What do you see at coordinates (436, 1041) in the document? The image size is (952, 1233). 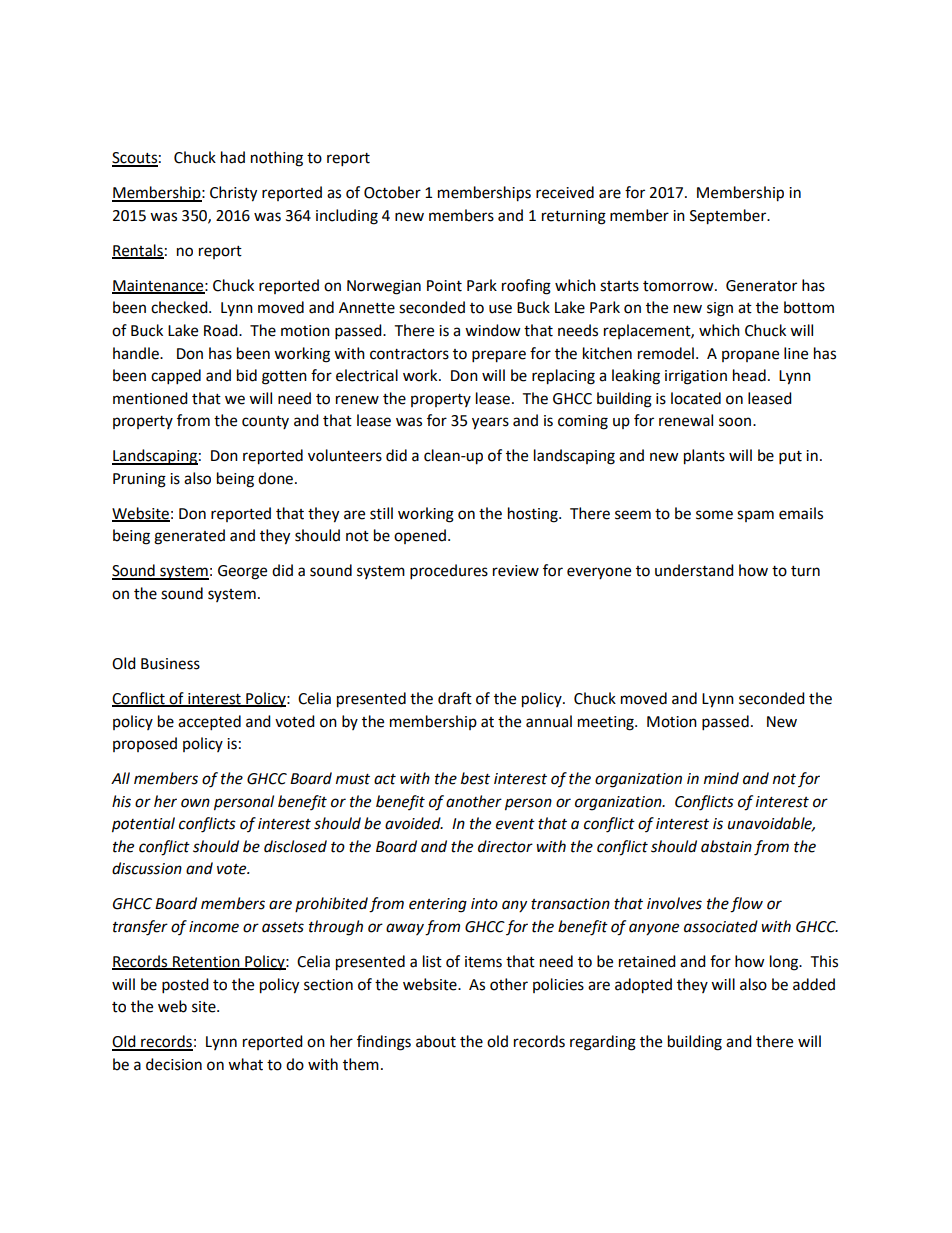 I see `about` at bounding box center [436, 1041].
